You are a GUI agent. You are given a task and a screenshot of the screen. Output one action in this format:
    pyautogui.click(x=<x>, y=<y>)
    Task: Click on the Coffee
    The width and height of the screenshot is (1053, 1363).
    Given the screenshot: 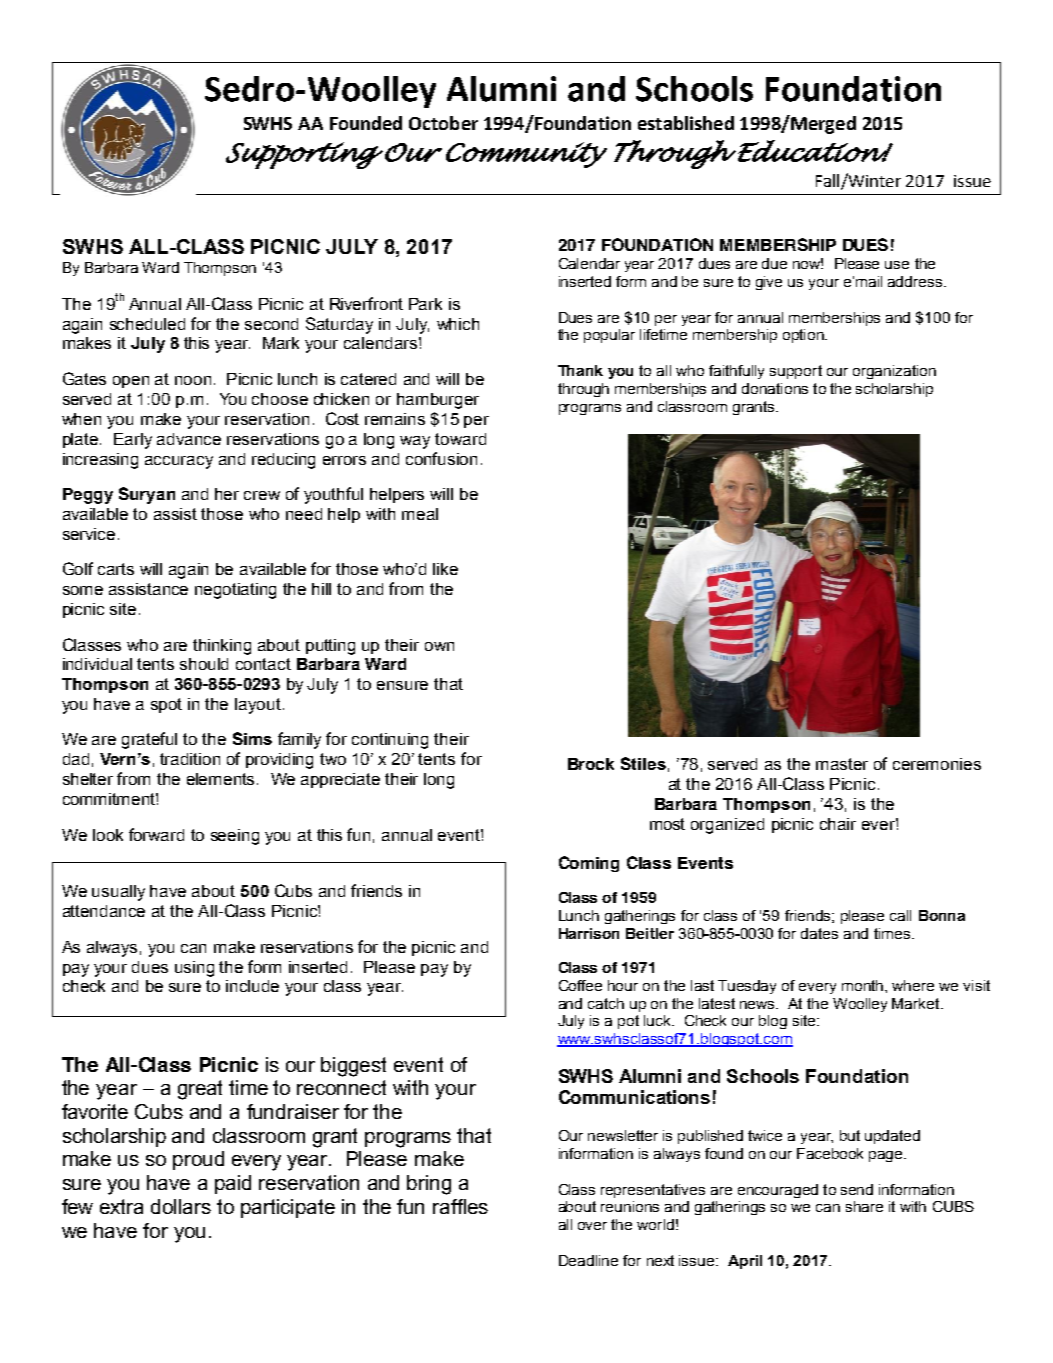 What is the action you would take?
    pyautogui.click(x=580, y=985)
